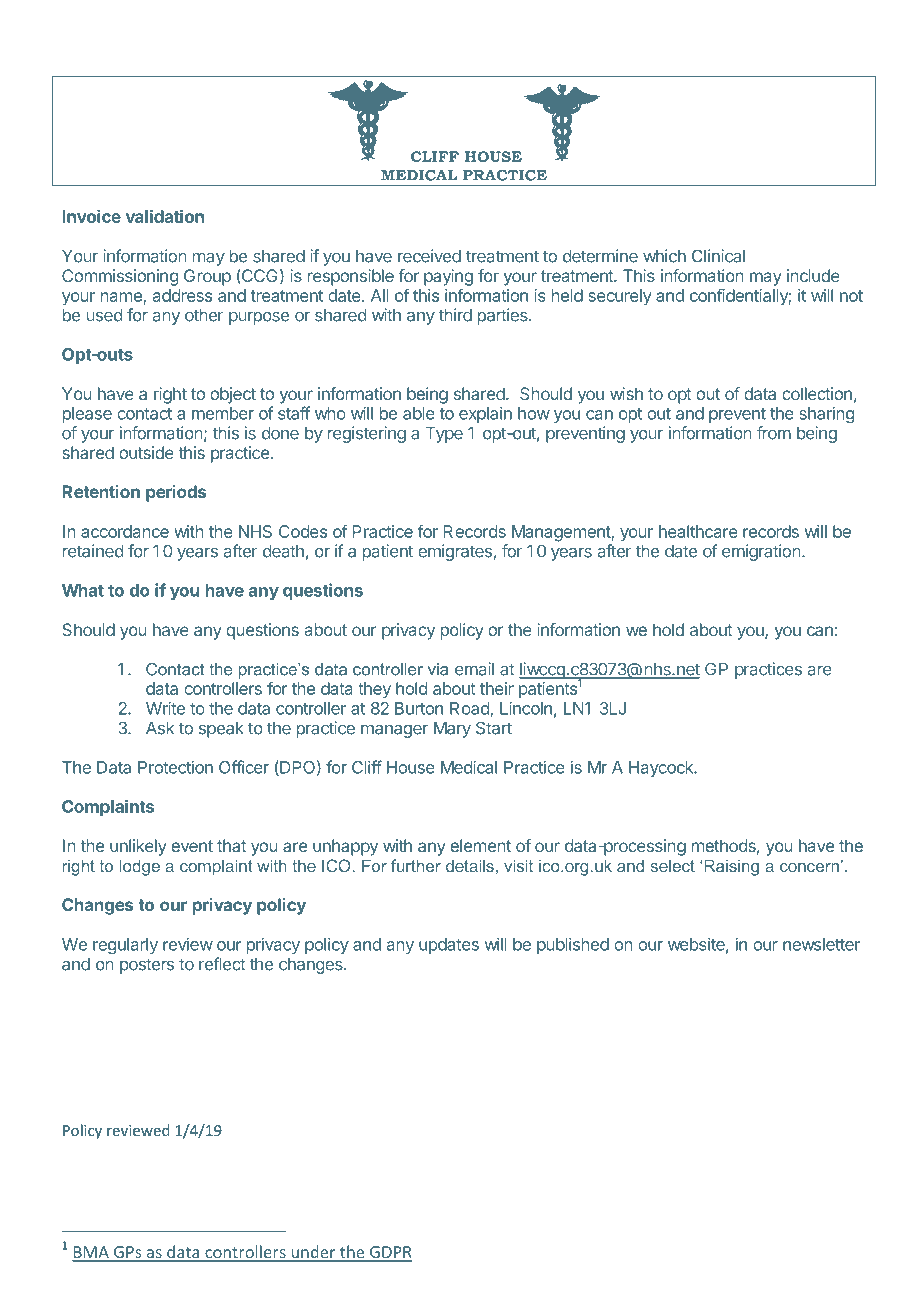  Describe the element at coordinates (718, 256) in the screenshot. I see `Clinical` at that location.
